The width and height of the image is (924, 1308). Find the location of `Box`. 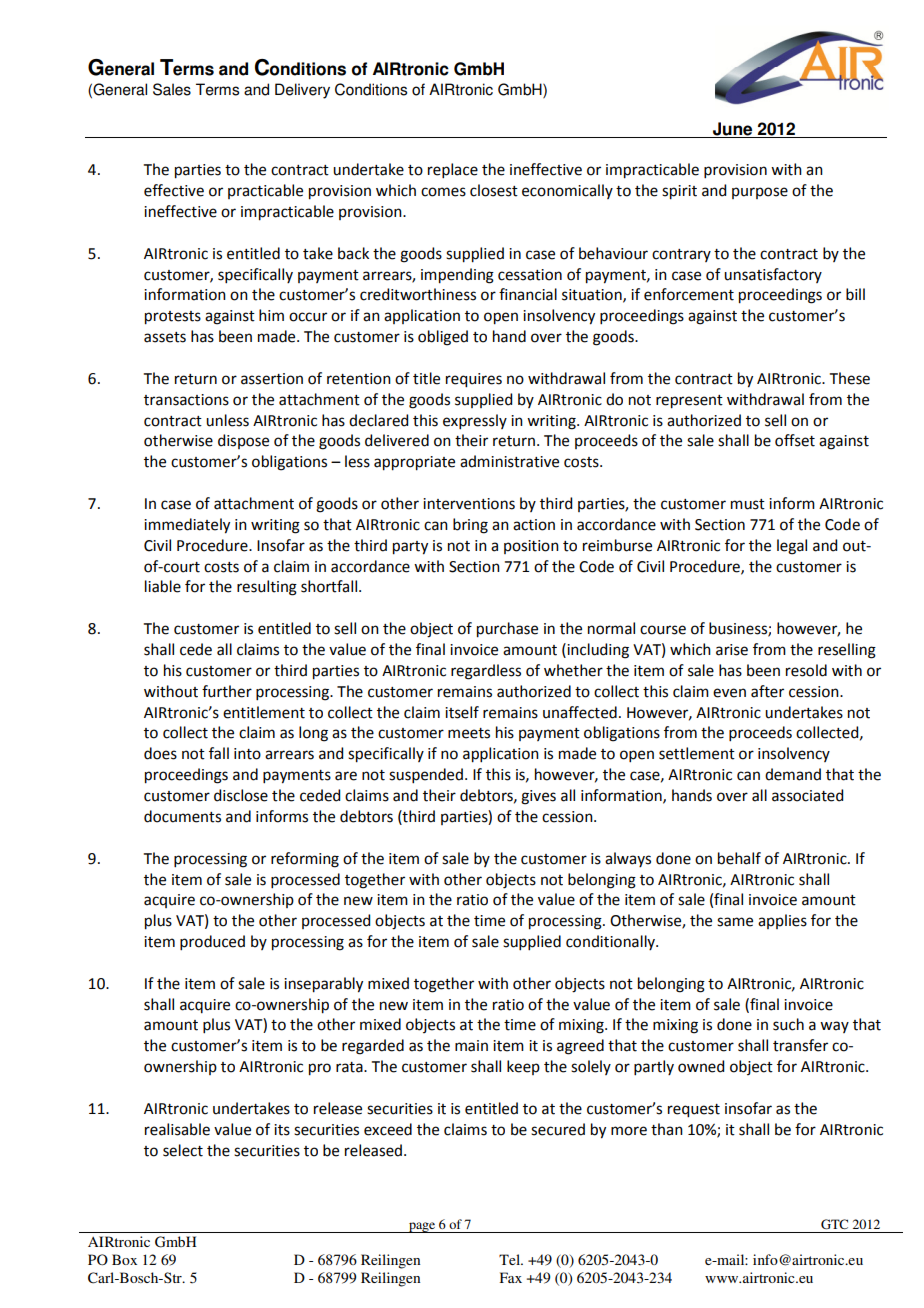

Box is located at coordinates (124, 1259).
